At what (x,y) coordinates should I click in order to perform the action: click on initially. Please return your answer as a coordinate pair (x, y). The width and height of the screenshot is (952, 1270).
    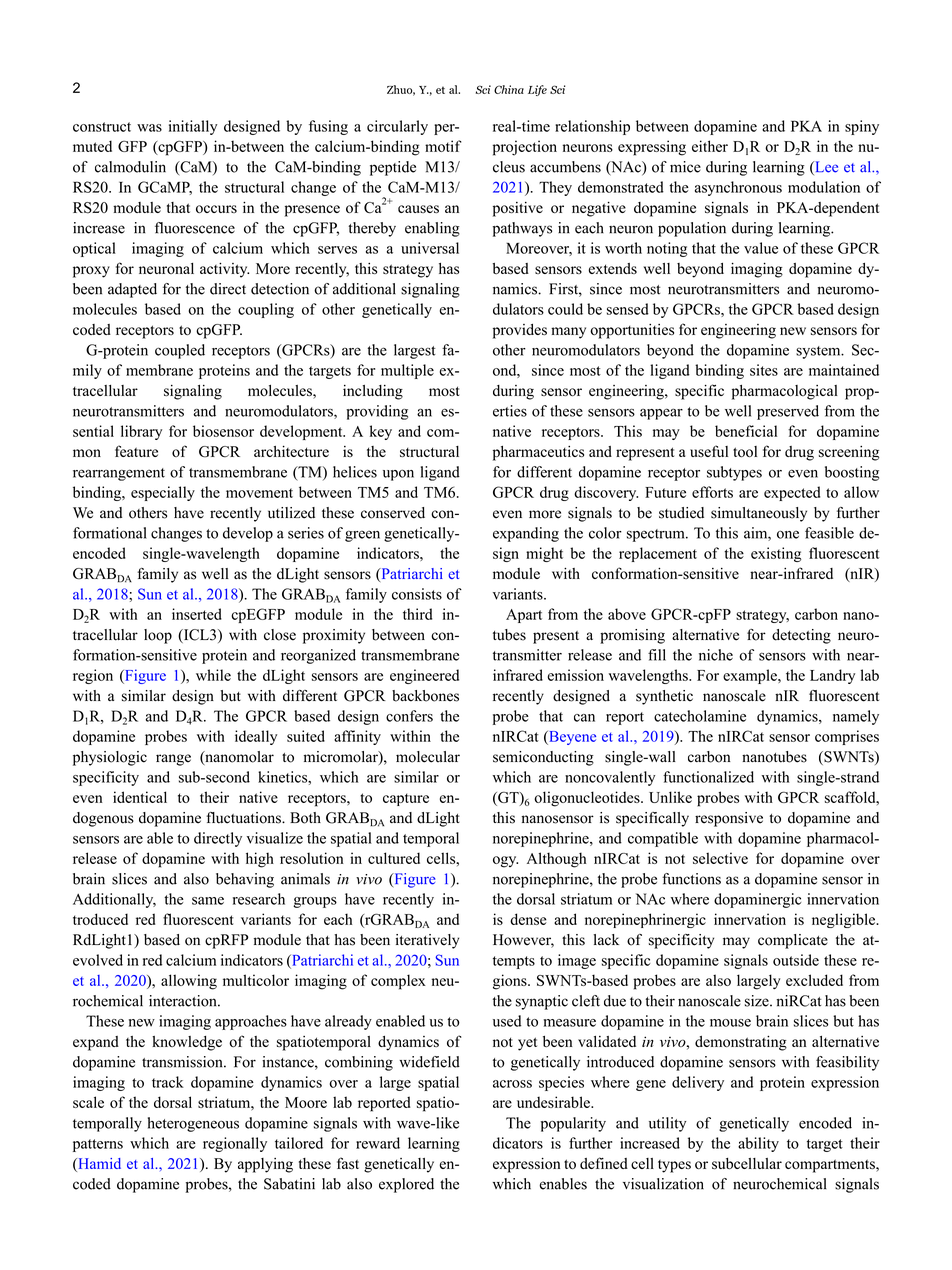
    Looking at the image, I should click on (193, 127).
